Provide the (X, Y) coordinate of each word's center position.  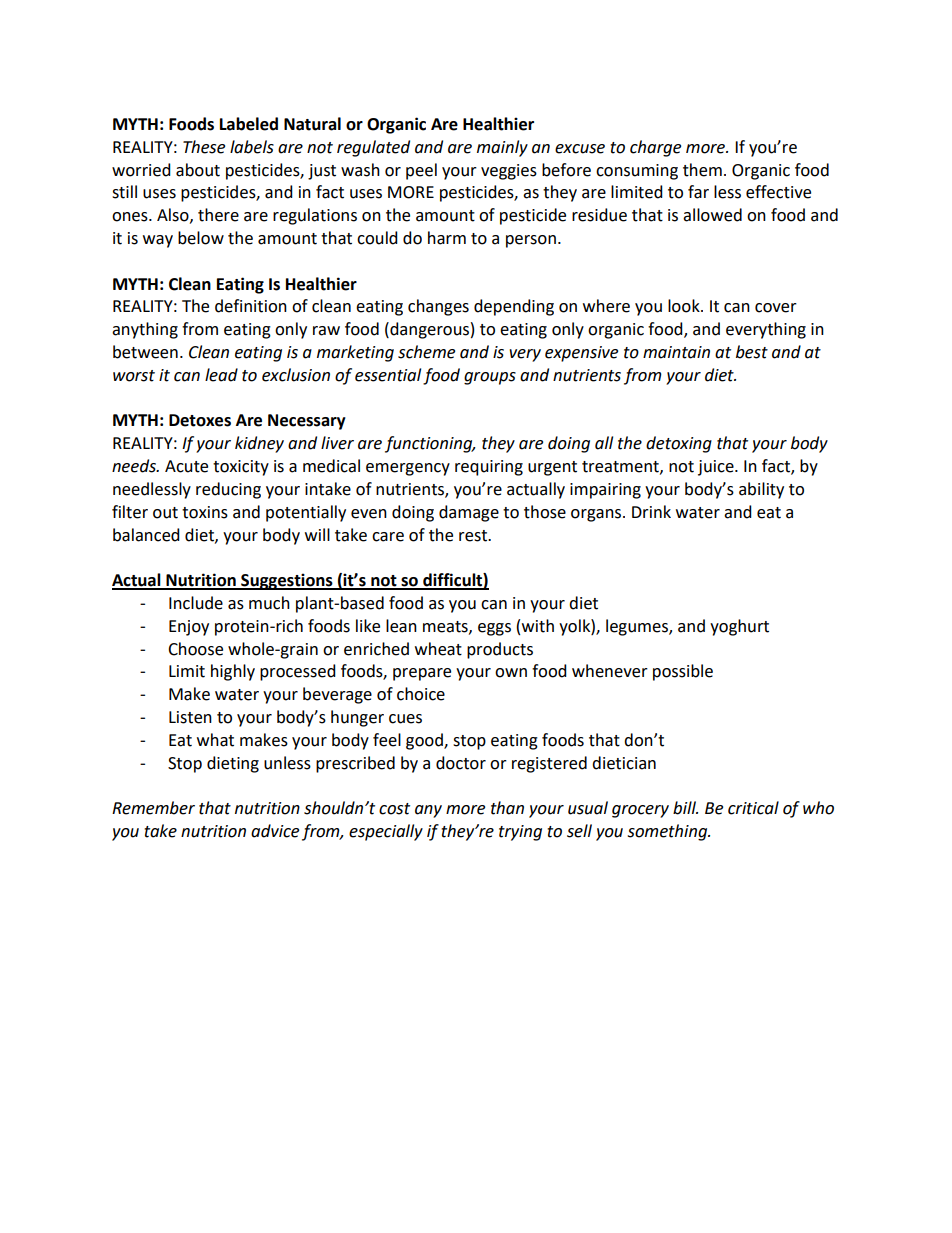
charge (655, 148)
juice (717, 468)
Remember (153, 808)
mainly (502, 148)
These (204, 147)
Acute (186, 466)
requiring (489, 468)
